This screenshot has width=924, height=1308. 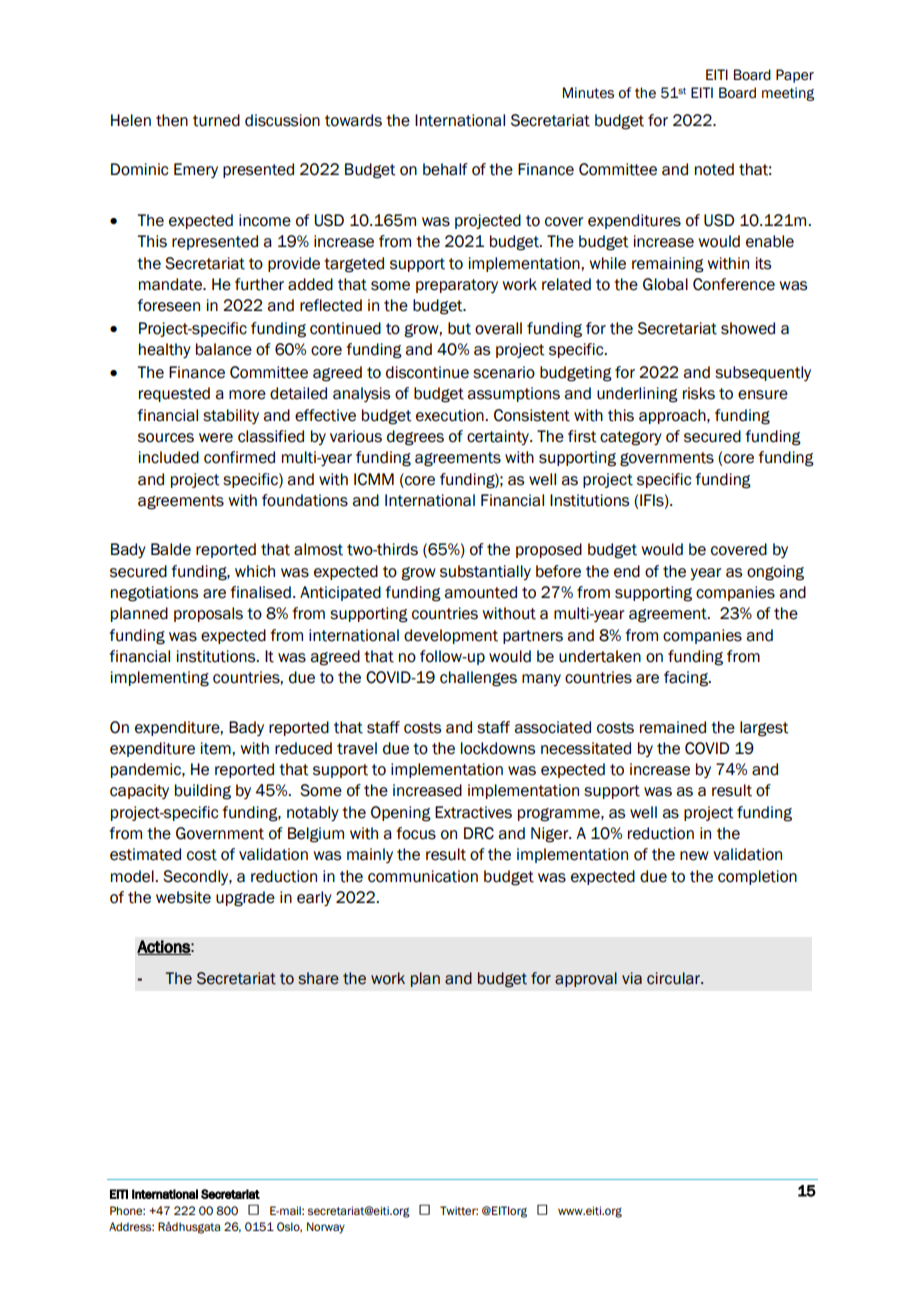 What do you see at coordinates (757, 877) in the screenshot?
I see `completion` at bounding box center [757, 877].
